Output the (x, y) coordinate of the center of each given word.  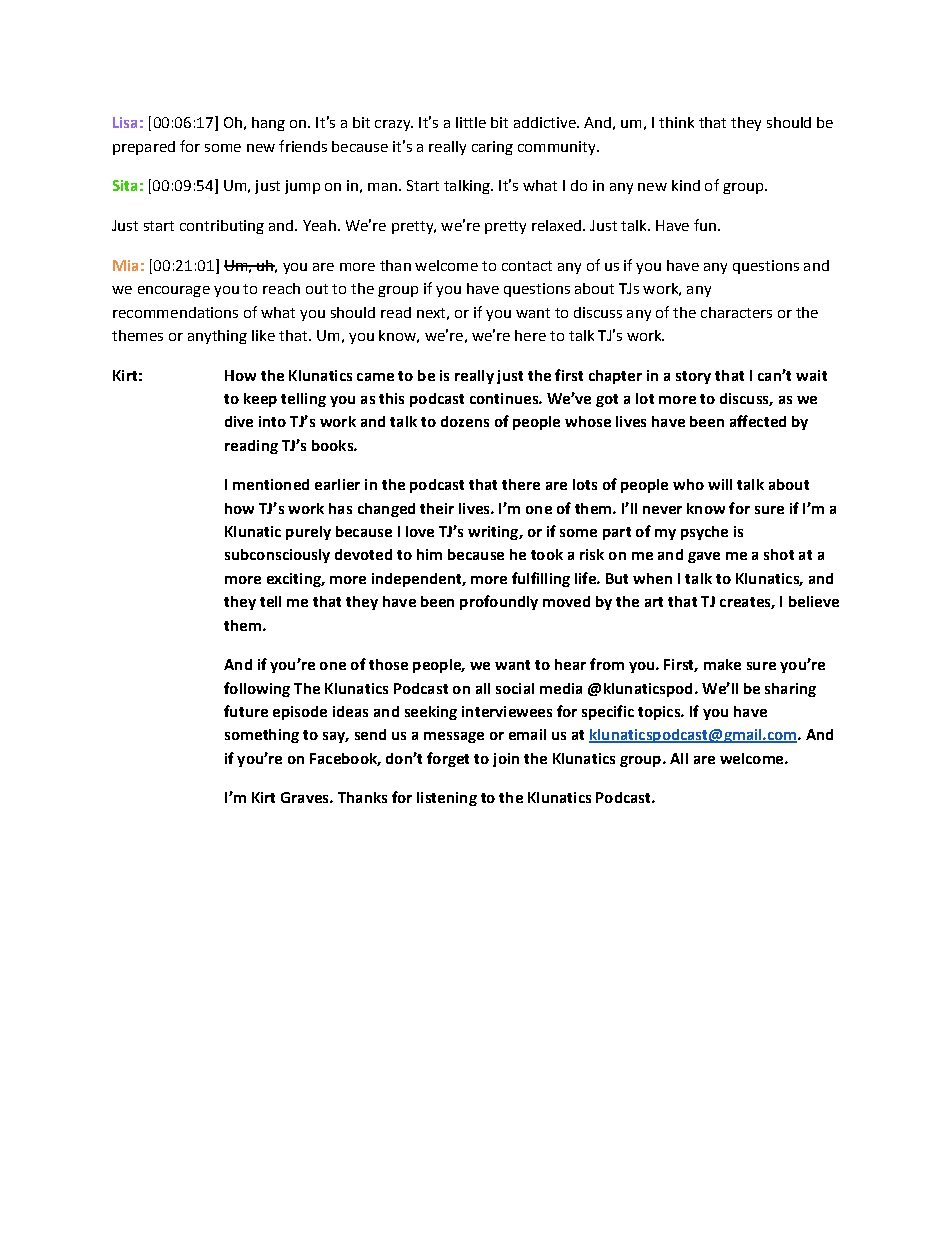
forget (448, 759)
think (676, 122)
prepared (144, 148)
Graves (306, 797)
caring (492, 148)
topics (660, 713)
